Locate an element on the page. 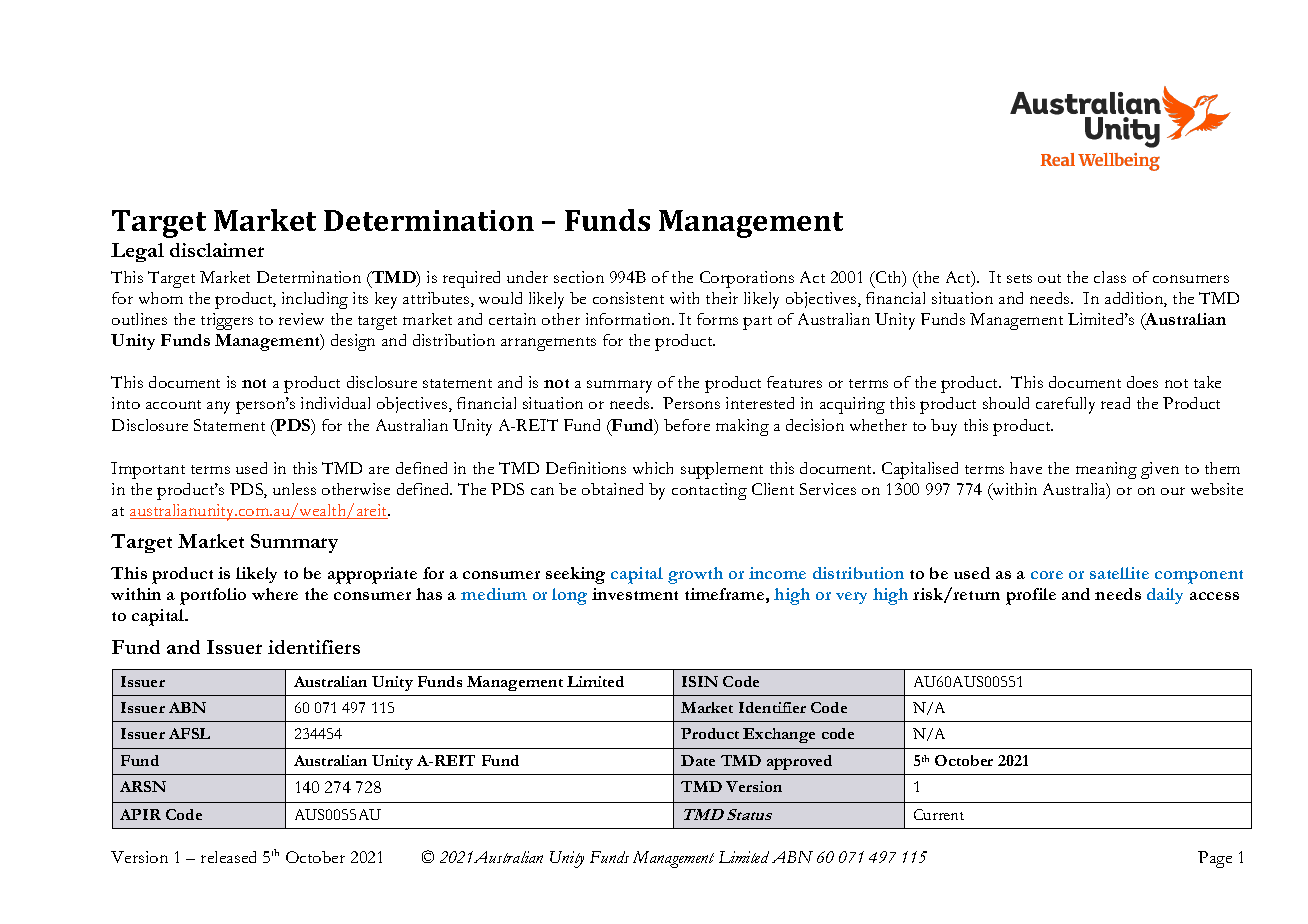 This page has height=924, width=1308. portfolio is located at coordinates (213, 596).
